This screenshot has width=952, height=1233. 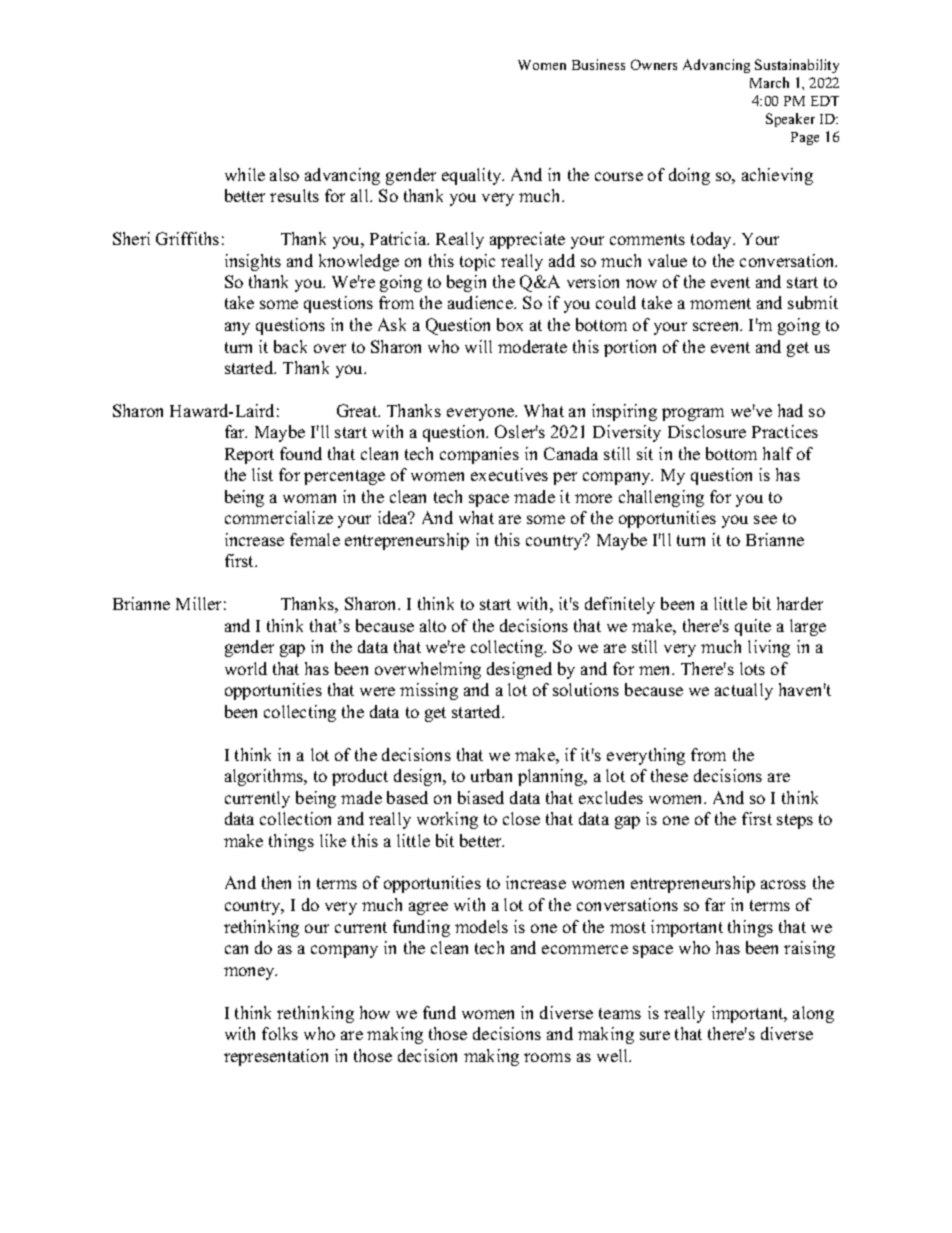 What do you see at coordinates (752, 668) in the screenshot?
I see `lots` at bounding box center [752, 668].
